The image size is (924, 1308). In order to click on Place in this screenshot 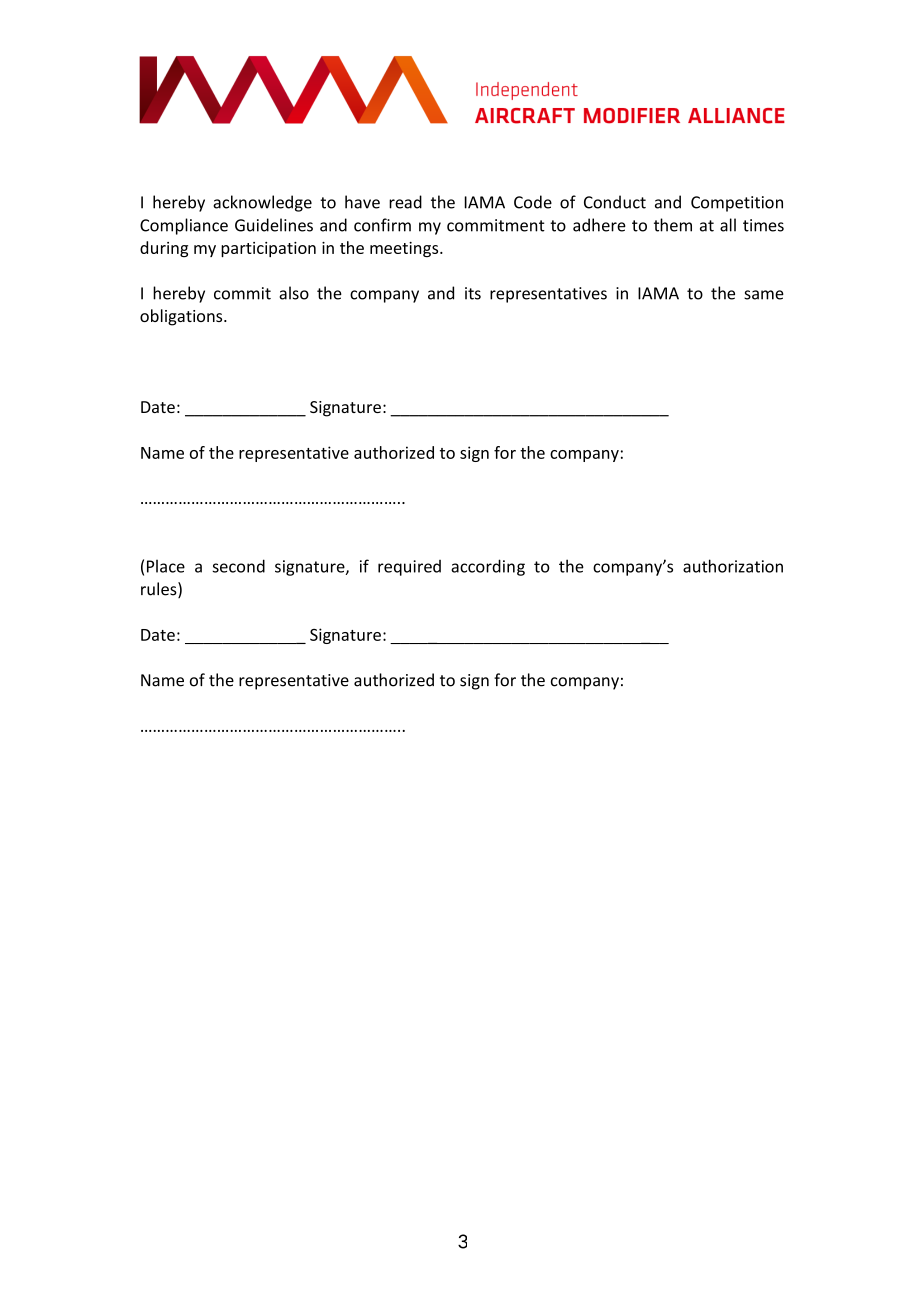, I will do `click(166, 566)`.
